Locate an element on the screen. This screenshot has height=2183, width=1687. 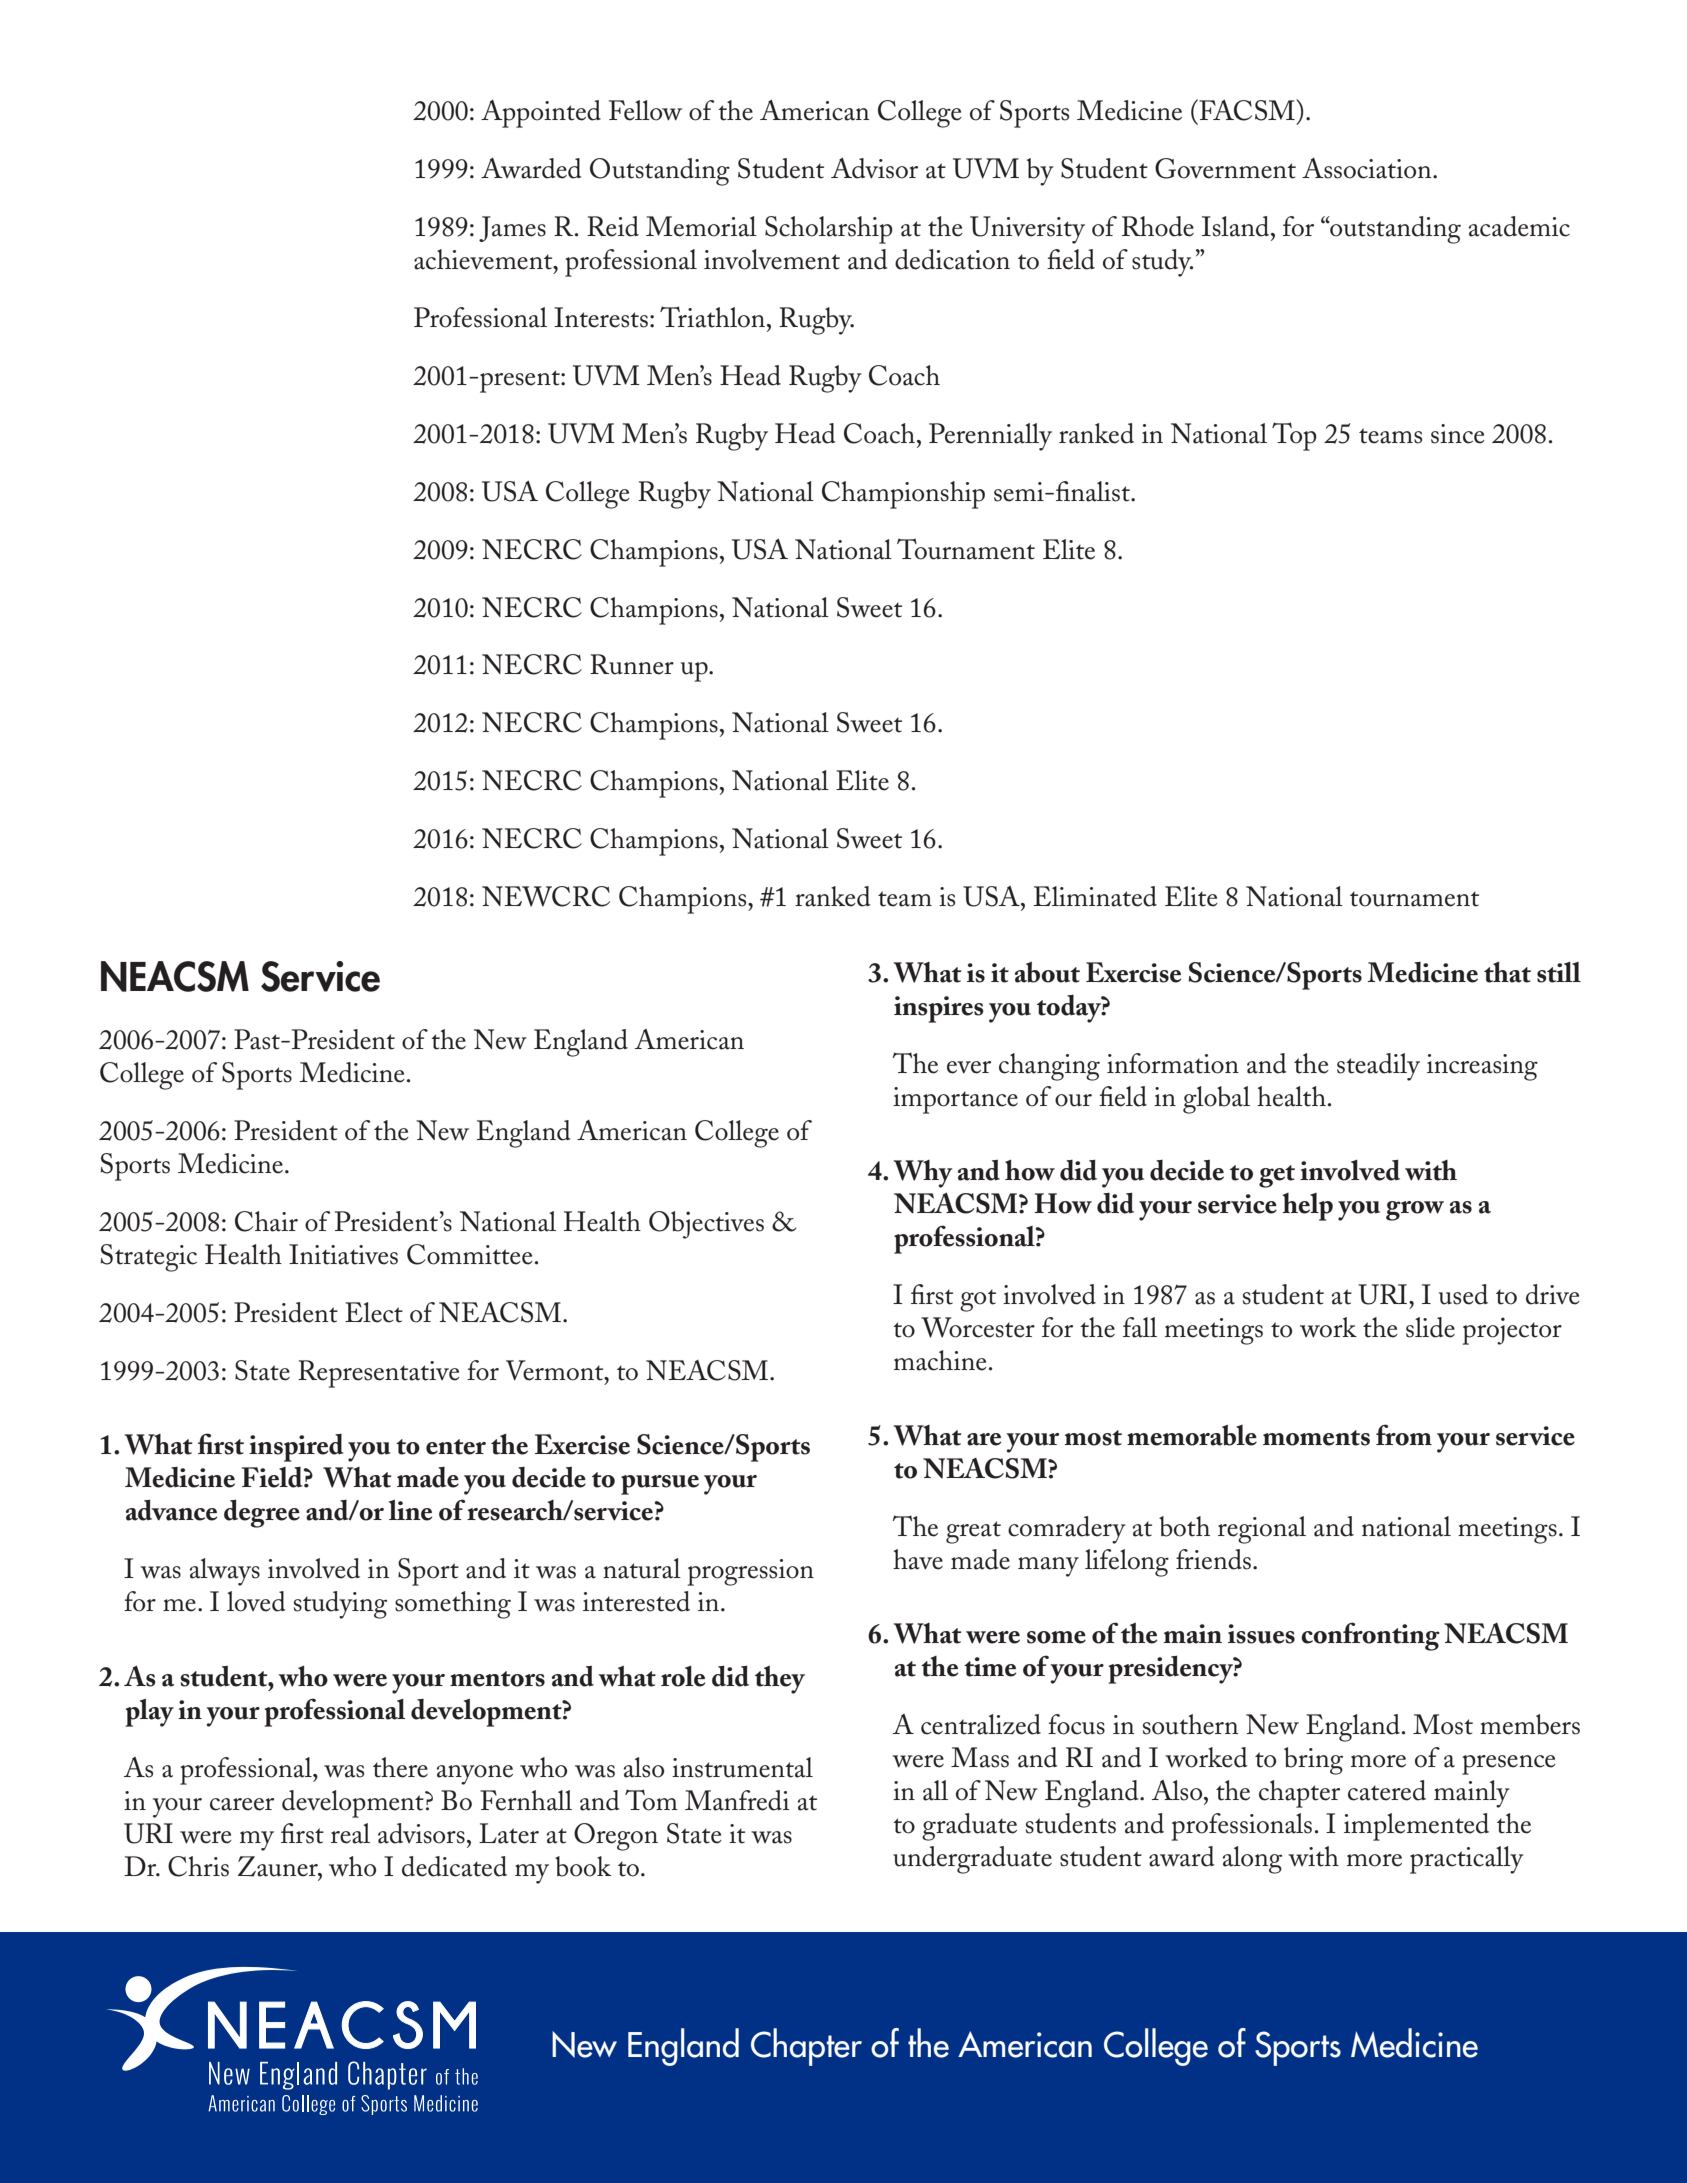
machine is located at coordinates (940, 1360).
